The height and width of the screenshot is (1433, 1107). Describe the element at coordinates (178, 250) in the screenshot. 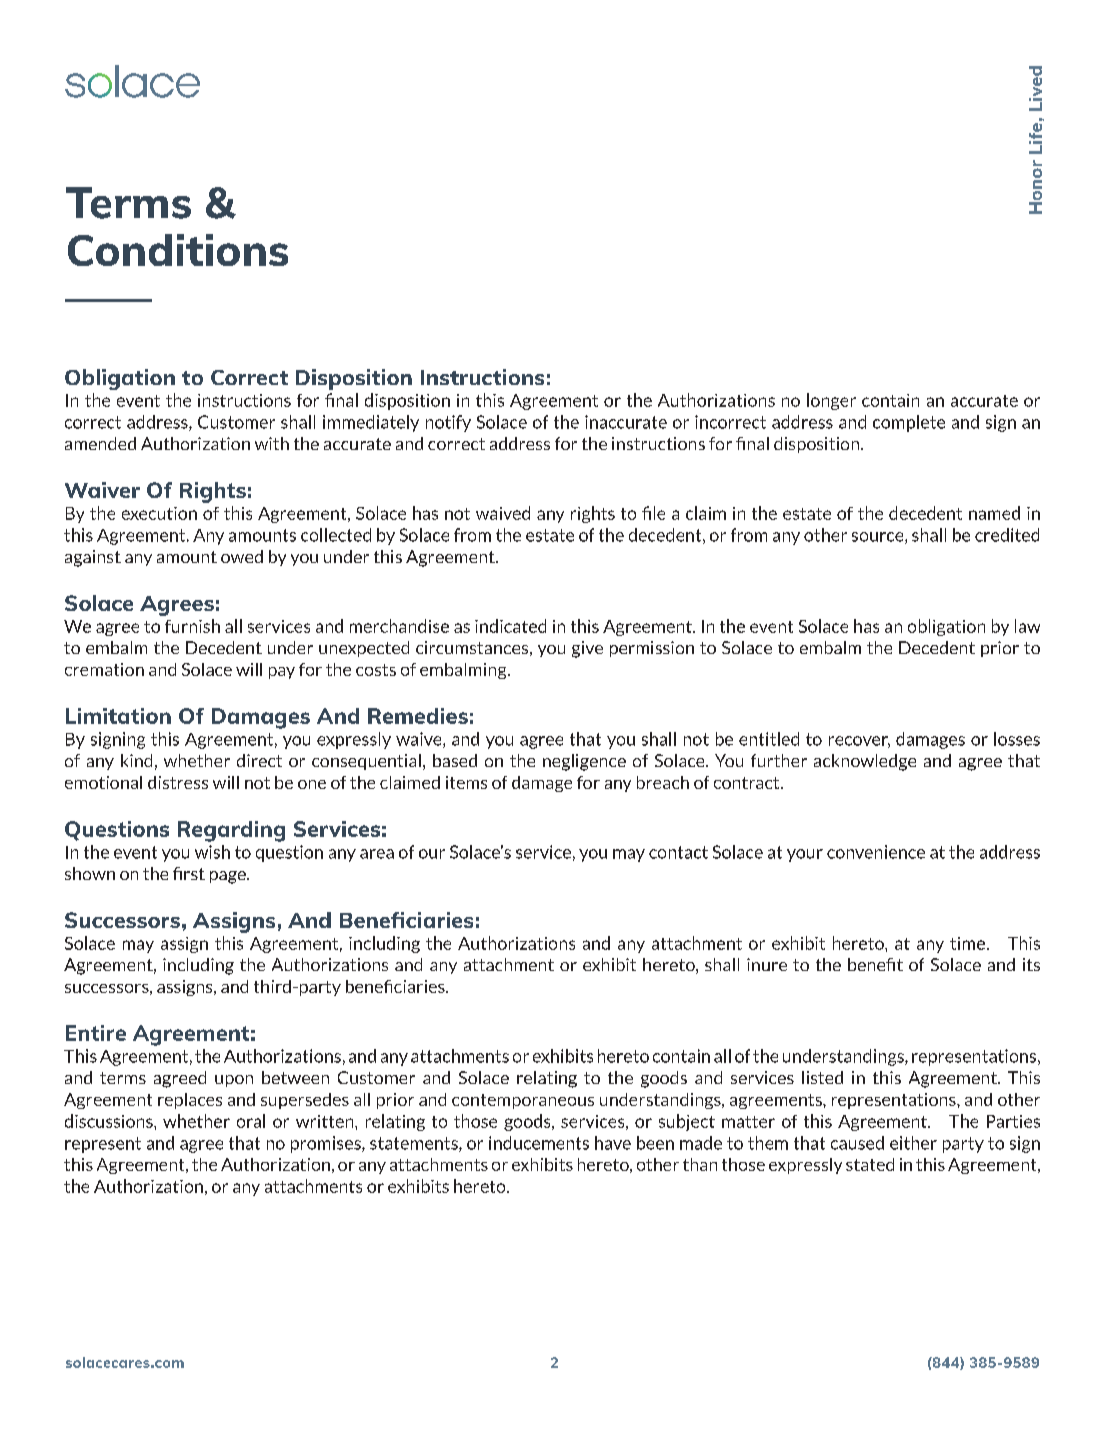

I see `Conditions` at that location.
